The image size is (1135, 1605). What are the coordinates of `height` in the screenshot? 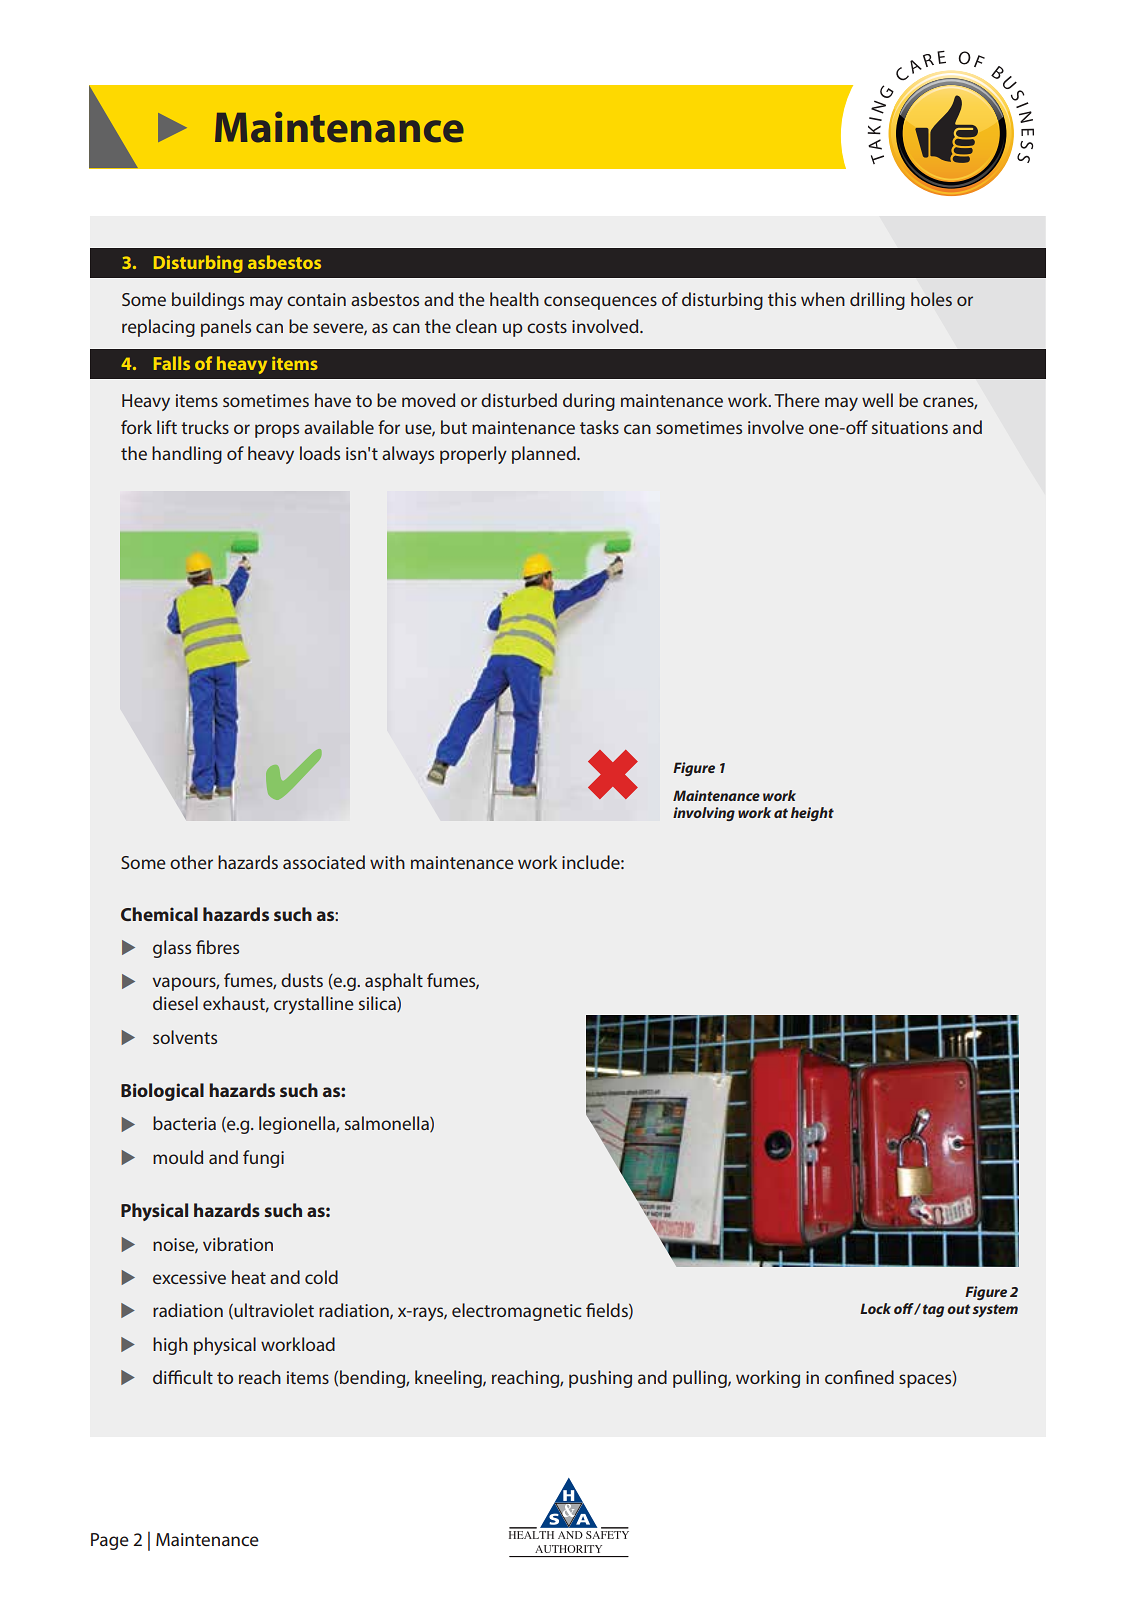 It's located at (812, 814).
